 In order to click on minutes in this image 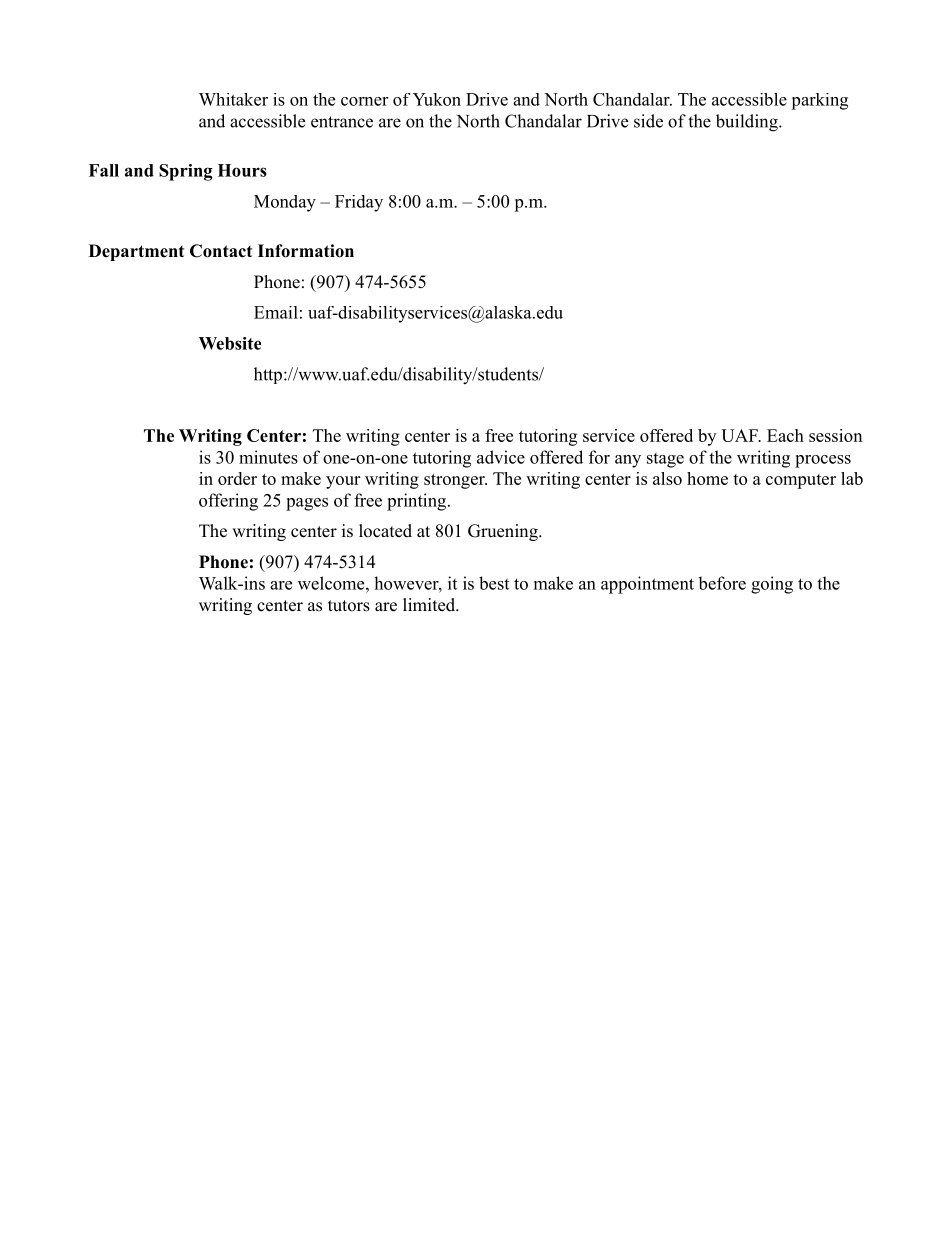, I will do `click(268, 457)`.
